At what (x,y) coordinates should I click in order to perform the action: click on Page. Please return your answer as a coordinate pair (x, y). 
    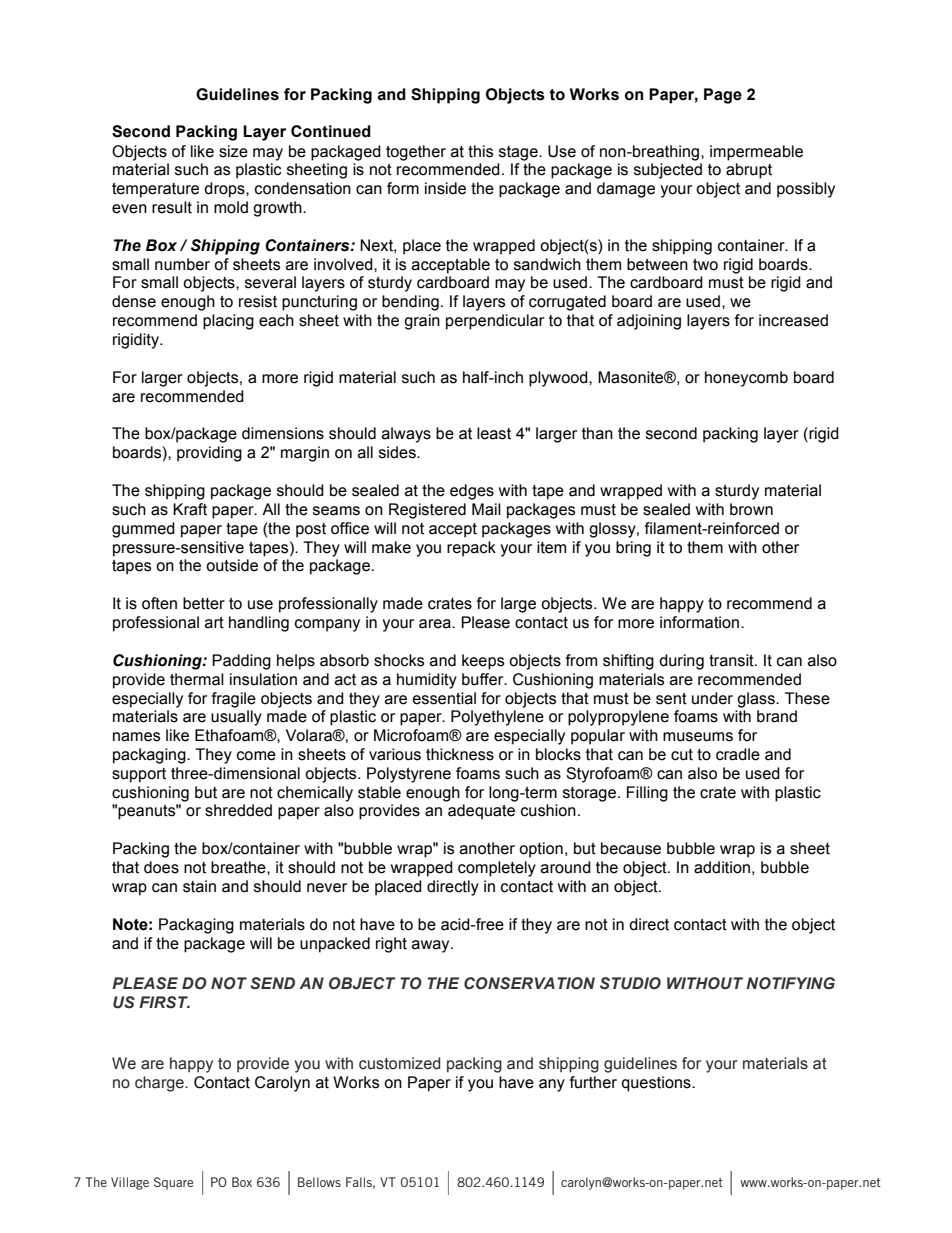
    Looking at the image, I should click on (723, 96).
